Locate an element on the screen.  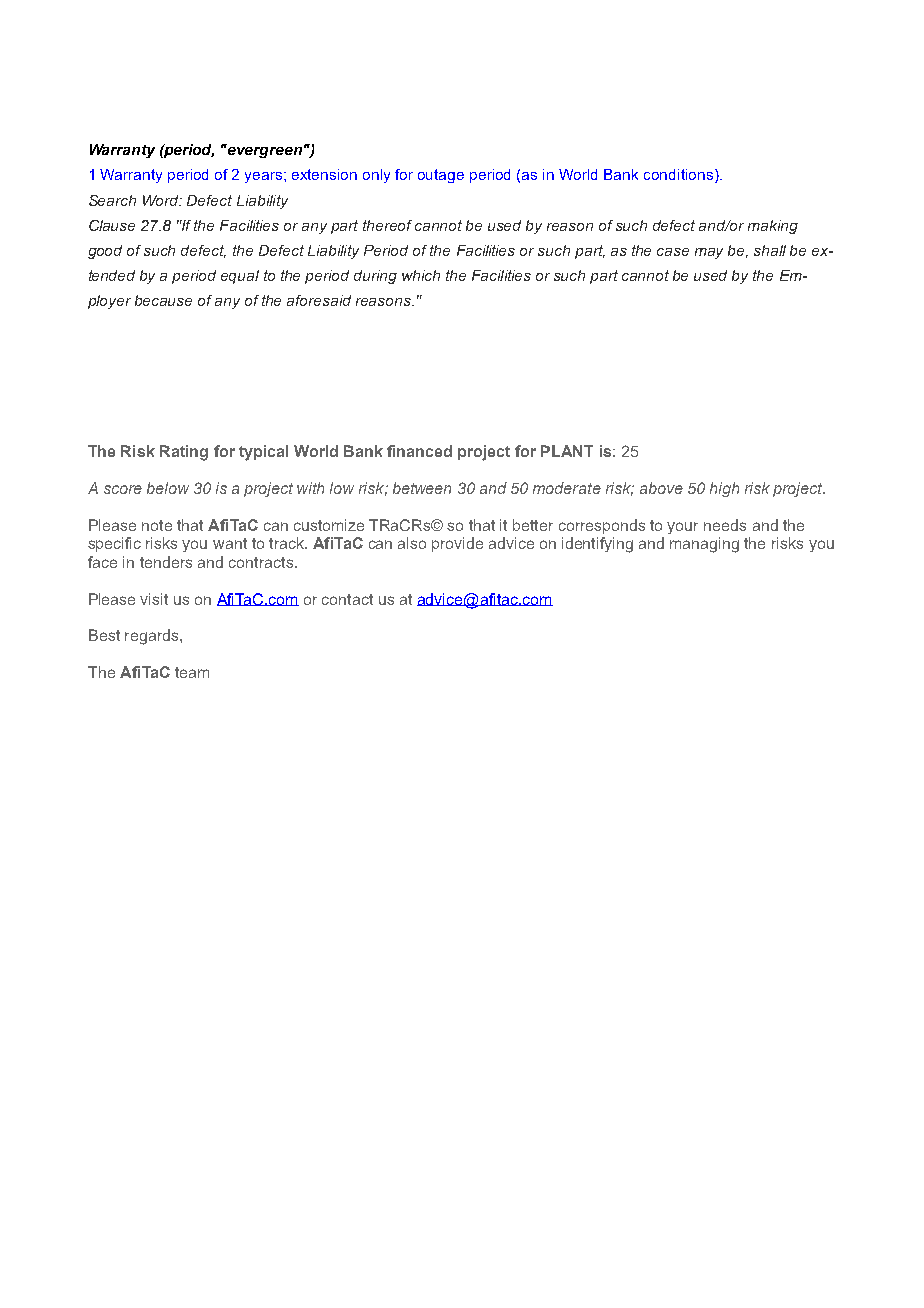
conditions is located at coordinates (678, 174).
